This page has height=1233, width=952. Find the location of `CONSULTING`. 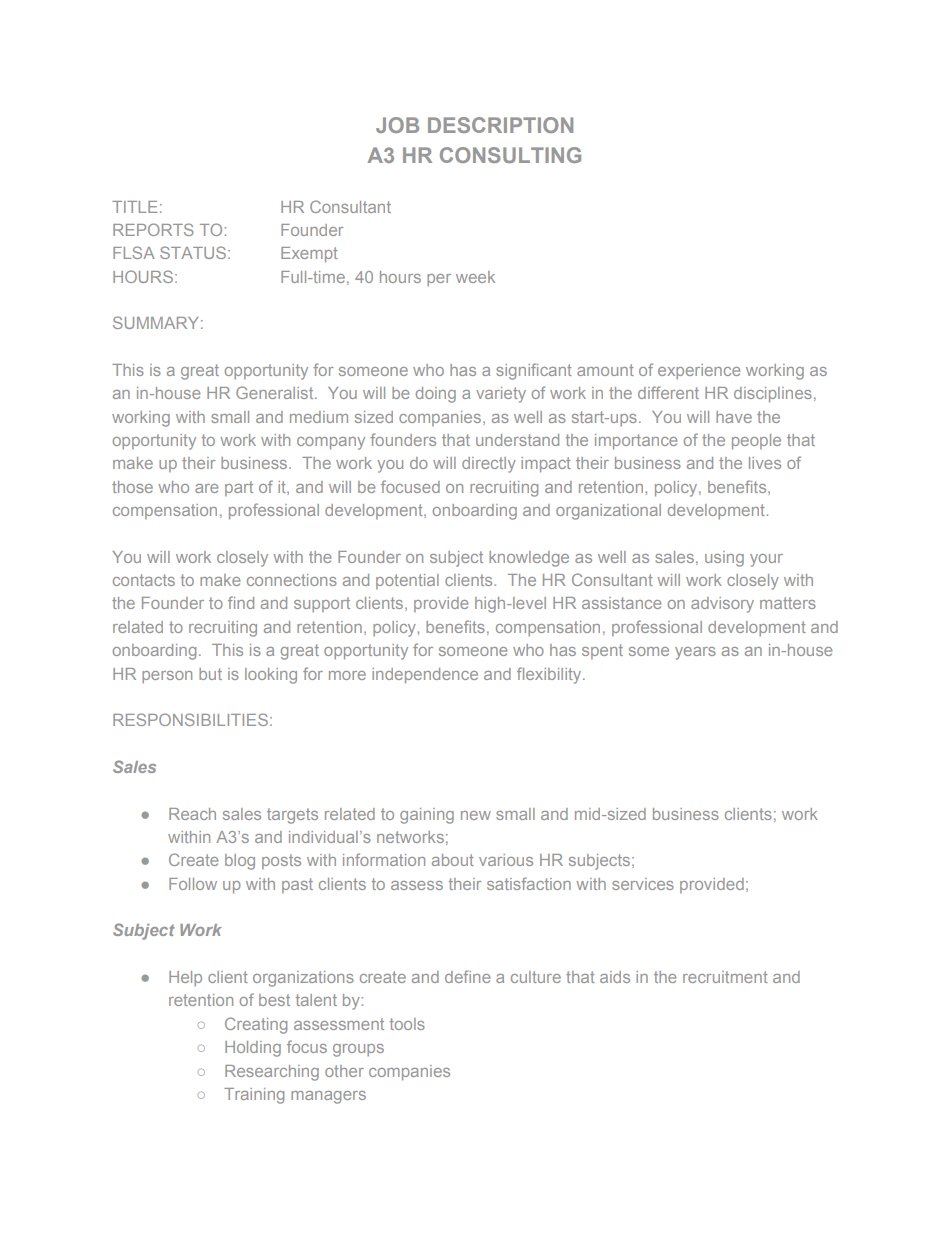

CONSULTING is located at coordinates (510, 155).
